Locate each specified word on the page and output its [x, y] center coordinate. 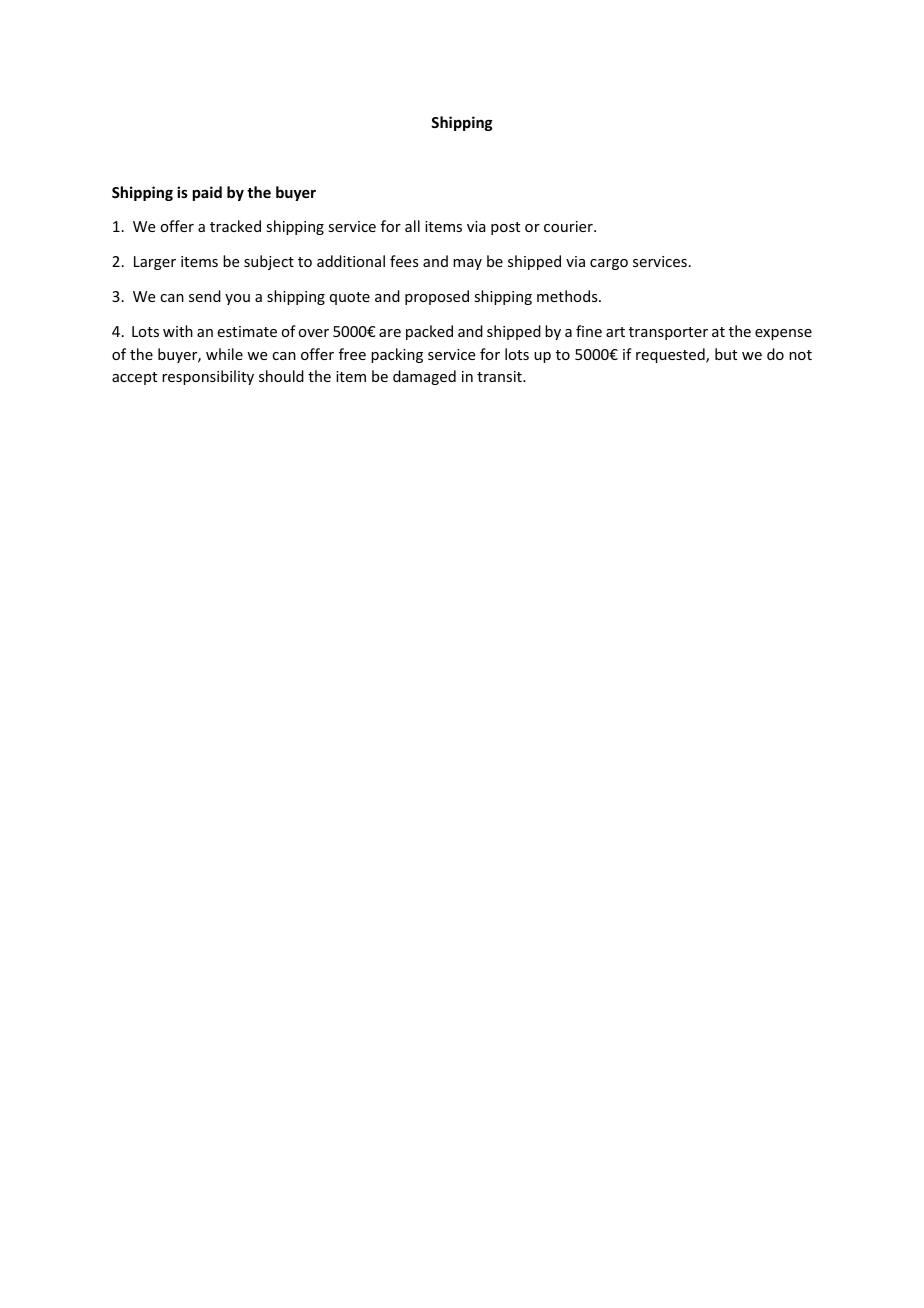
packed [429, 332]
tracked [235, 226]
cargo [609, 264]
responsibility [208, 377]
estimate [247, 331]
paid [207, 193]
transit [500, 376]
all [412, 226]
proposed [437, 297]
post [505, 228]
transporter [668, 333]
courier [569, 226]
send [205, 296]
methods [568, 296]
